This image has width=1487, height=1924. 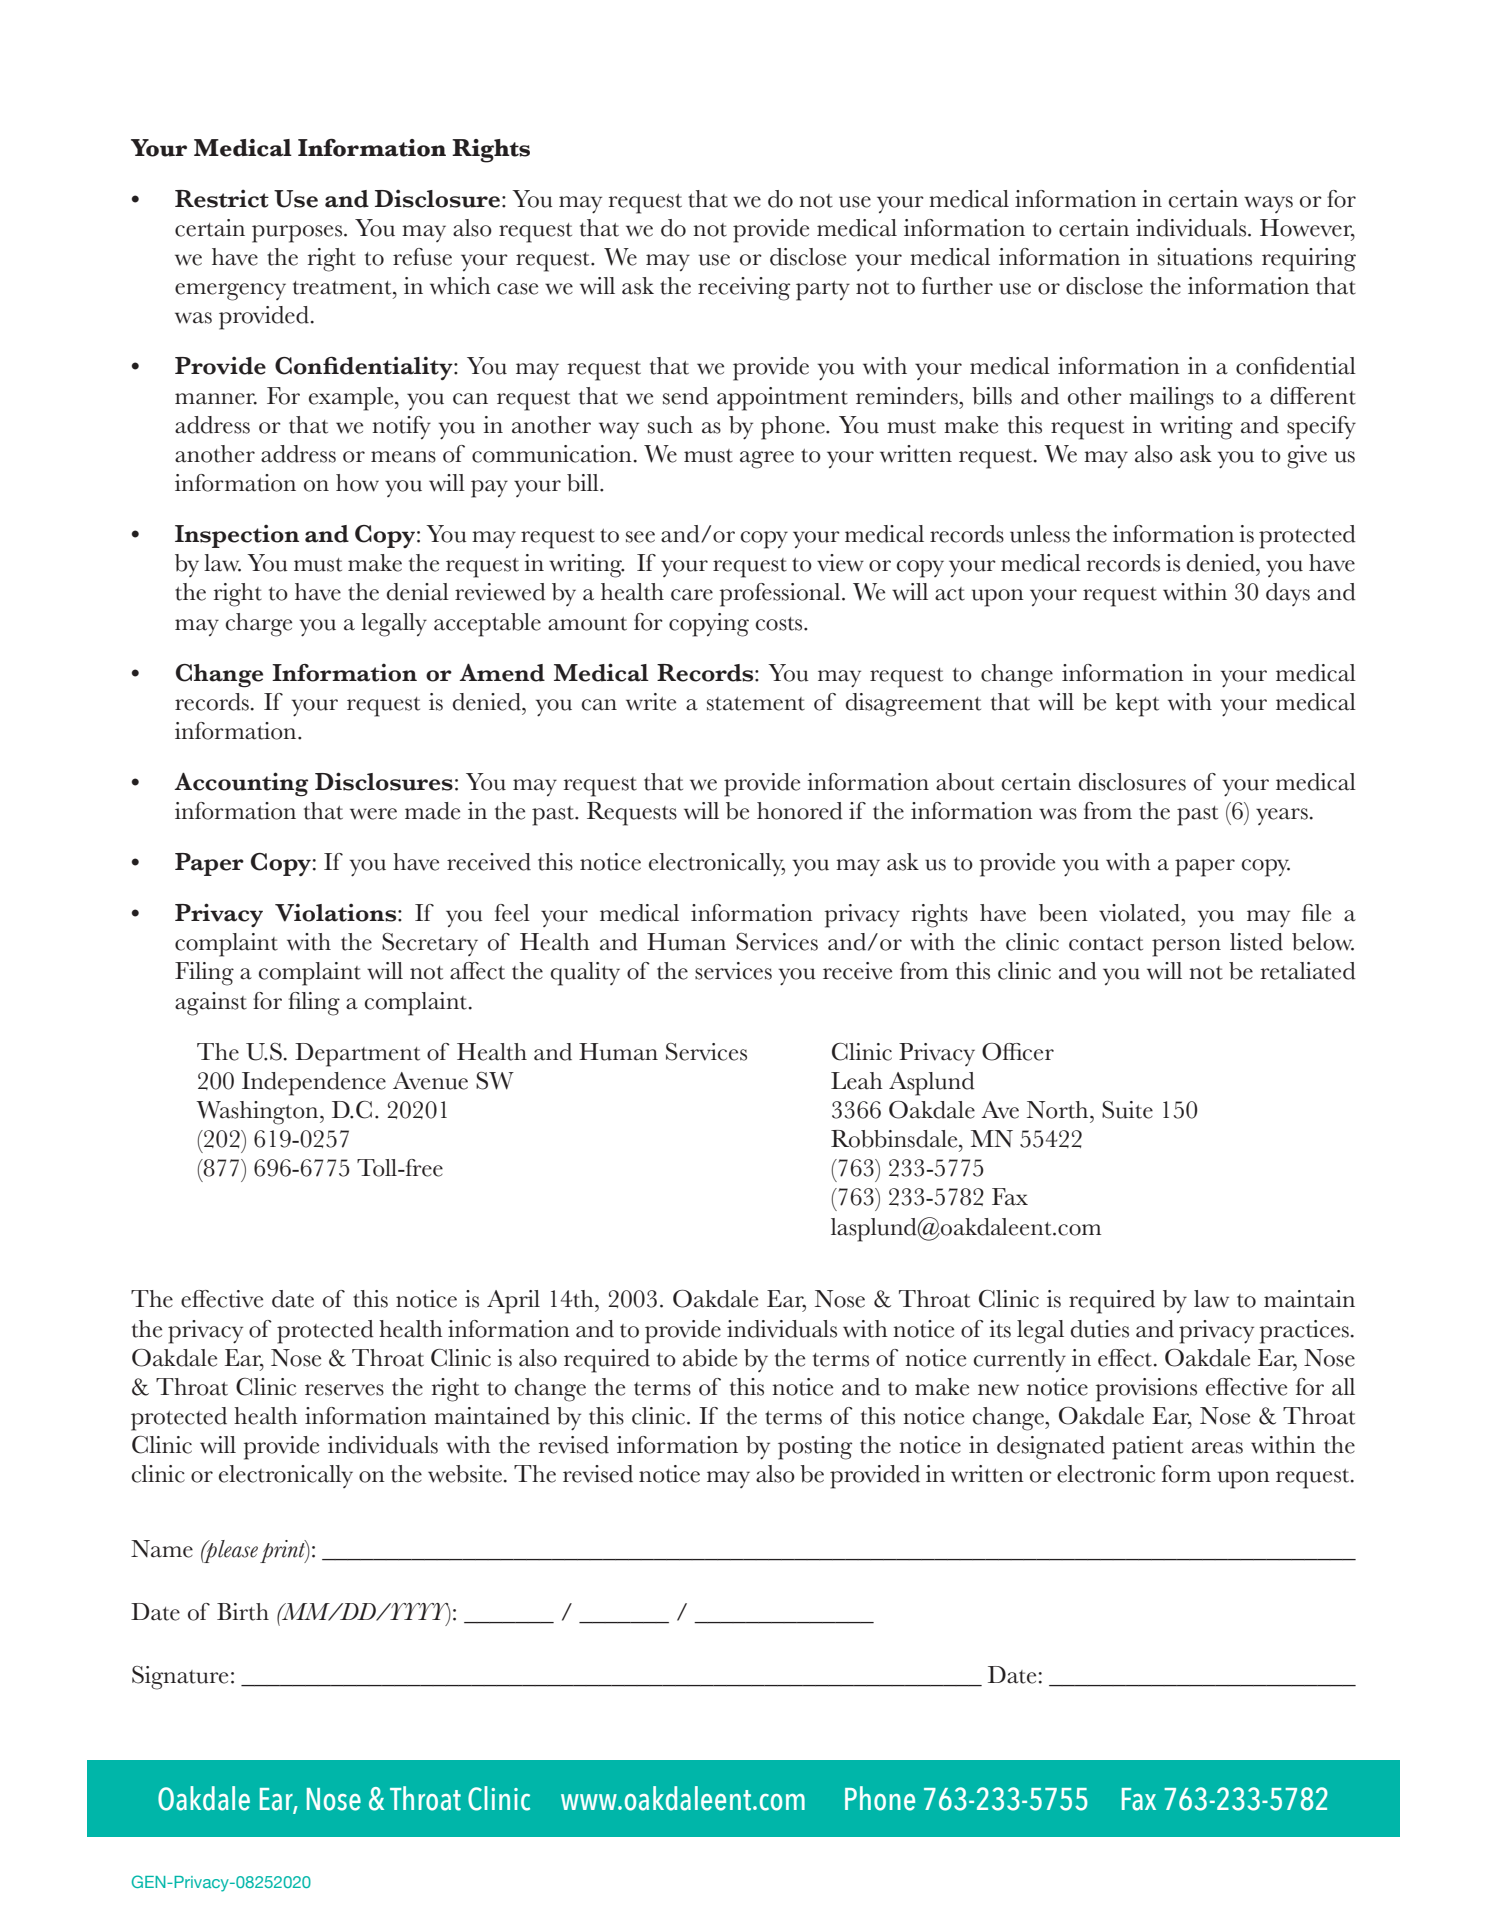 I want to click on Violations, so click(x=337, y=912).
